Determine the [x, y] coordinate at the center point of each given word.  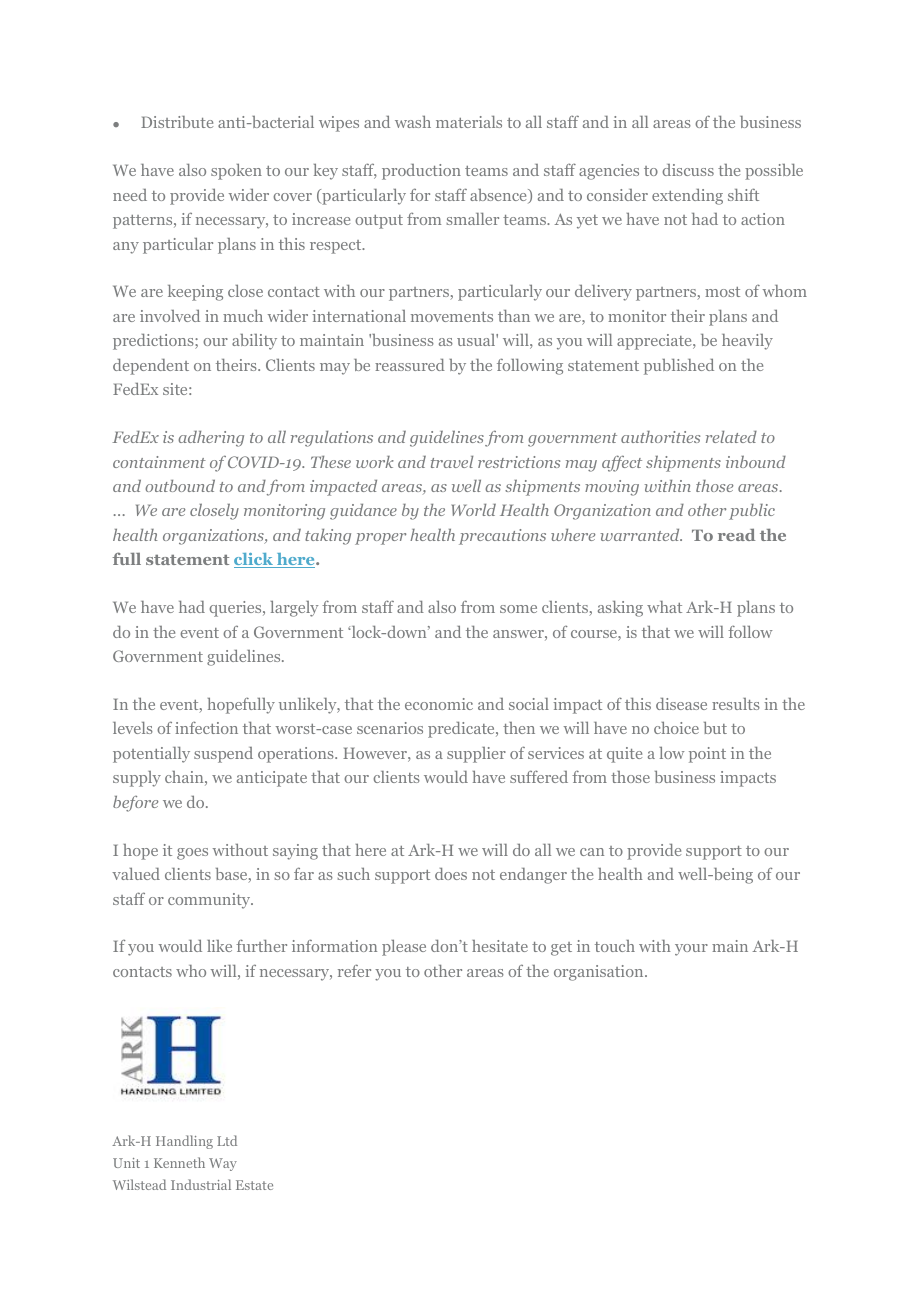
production [421, 172]
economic [439, 704]
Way [223, 1164]
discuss [688, 170]
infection [206, 727]
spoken [236, 171]
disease [681, 704]
